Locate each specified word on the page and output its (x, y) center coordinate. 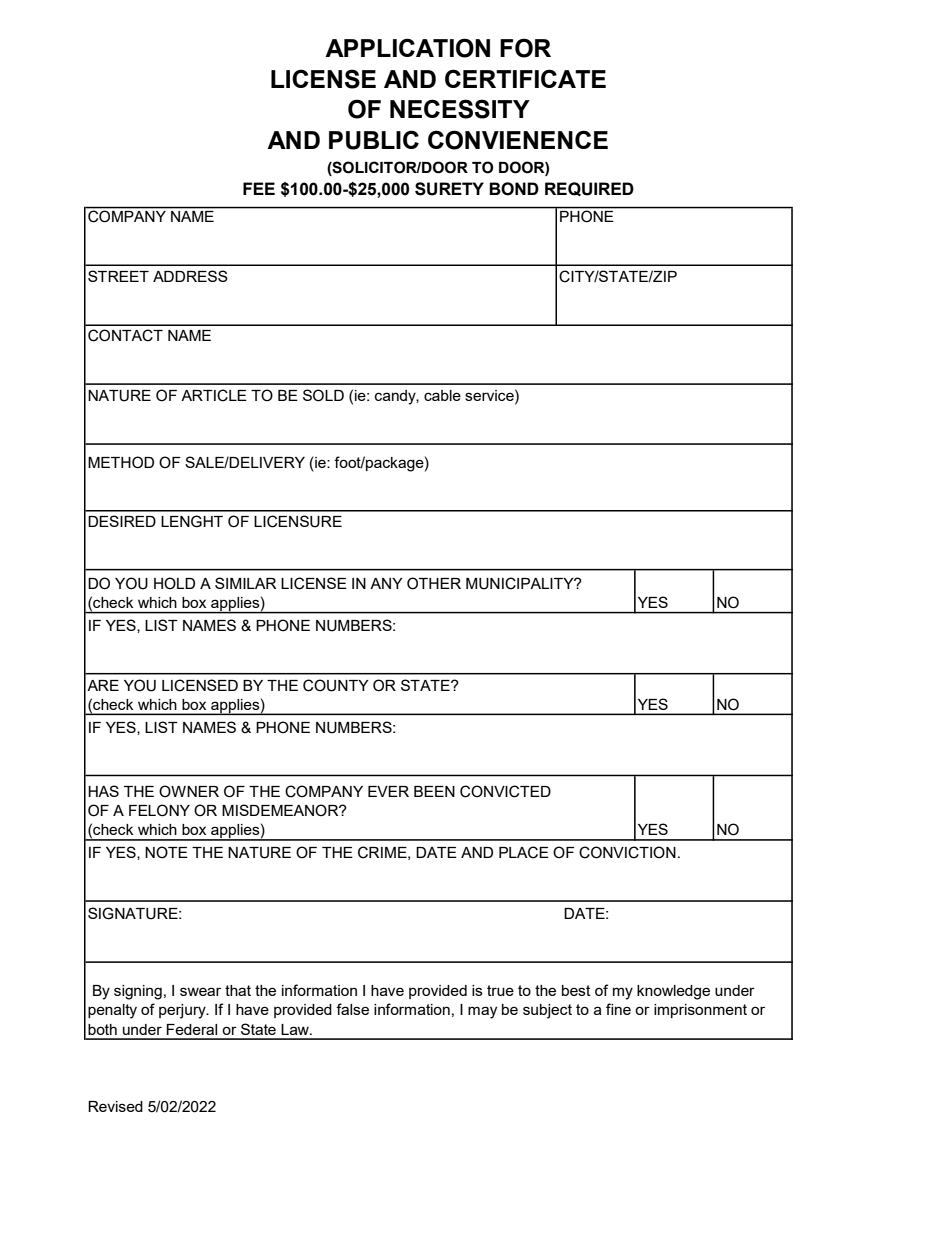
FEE (259, 188)
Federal (191, 1029)
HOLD (174, 583)
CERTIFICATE (525, 78)
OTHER (434, 583)
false (352, 1009)
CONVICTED (505, 791)
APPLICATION (407, 48)
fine (618, 1009)
